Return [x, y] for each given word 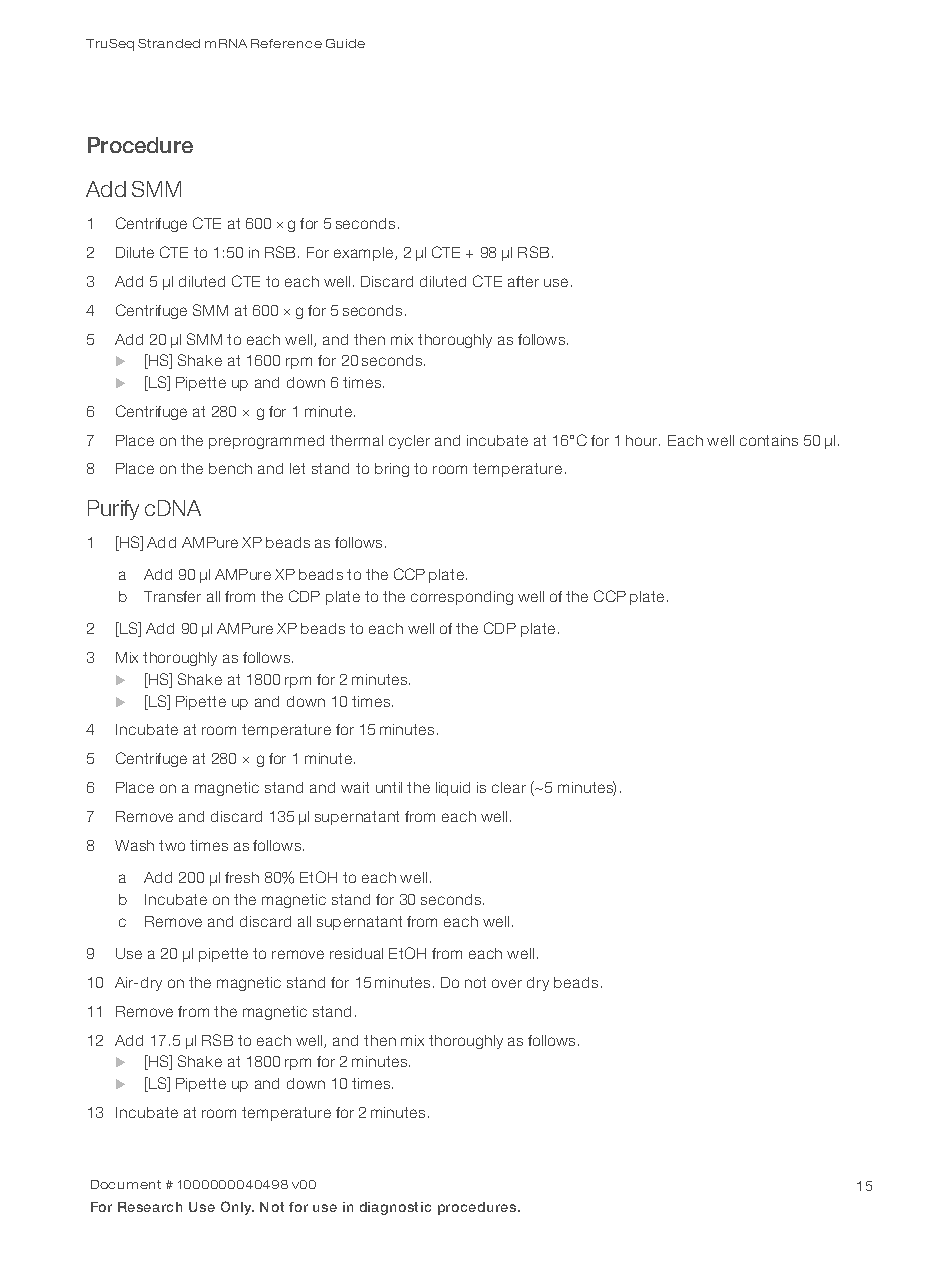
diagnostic [395, 1208]
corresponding [462, 598]
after [523, 281]
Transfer [172, 596]
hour [643, 440]
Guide [345, 43]
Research [150, 1207]
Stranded [169, 43]
